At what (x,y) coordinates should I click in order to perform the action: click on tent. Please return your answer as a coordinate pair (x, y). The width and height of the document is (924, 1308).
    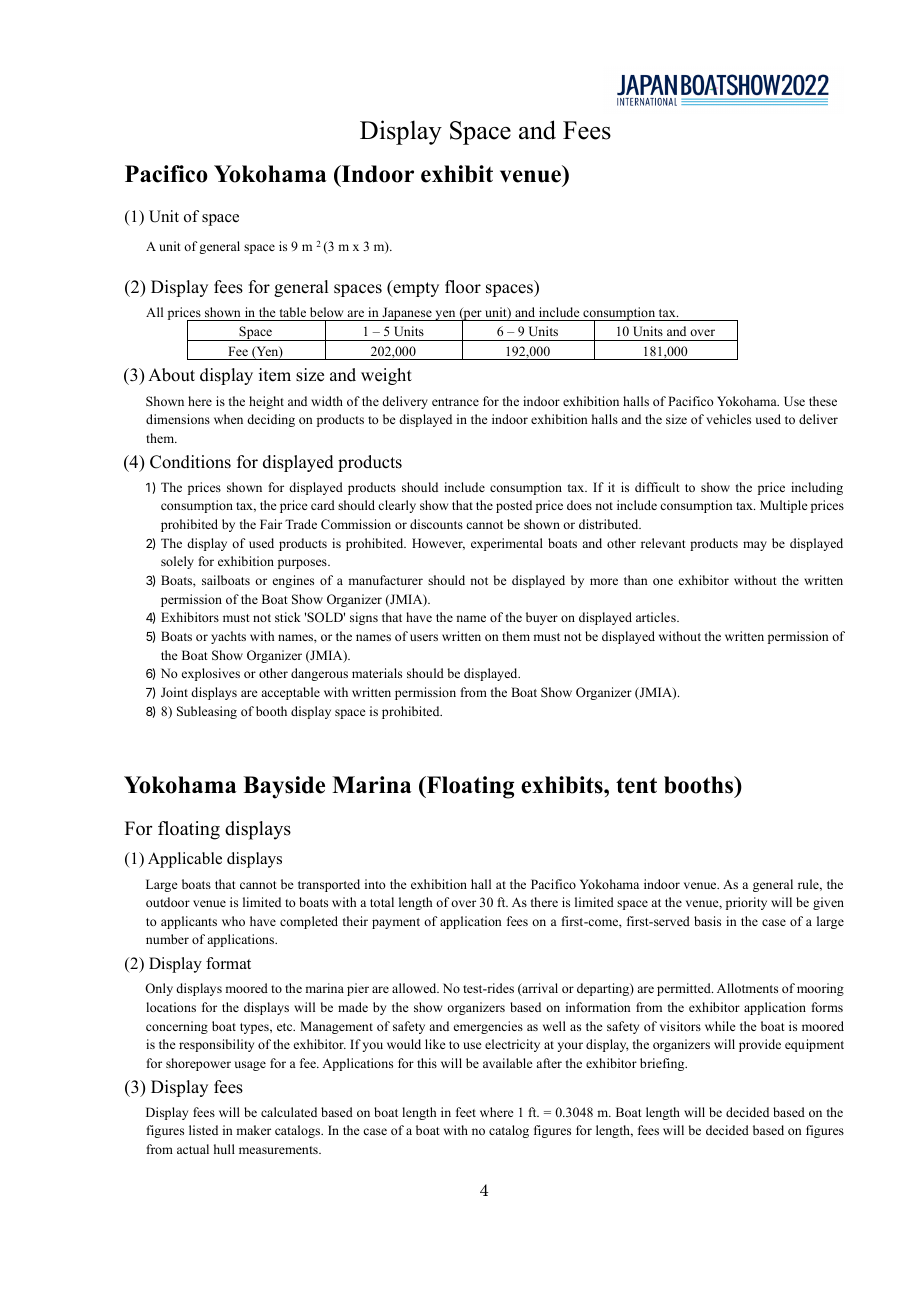
    Looking at the image, I should click on (636, 786).
